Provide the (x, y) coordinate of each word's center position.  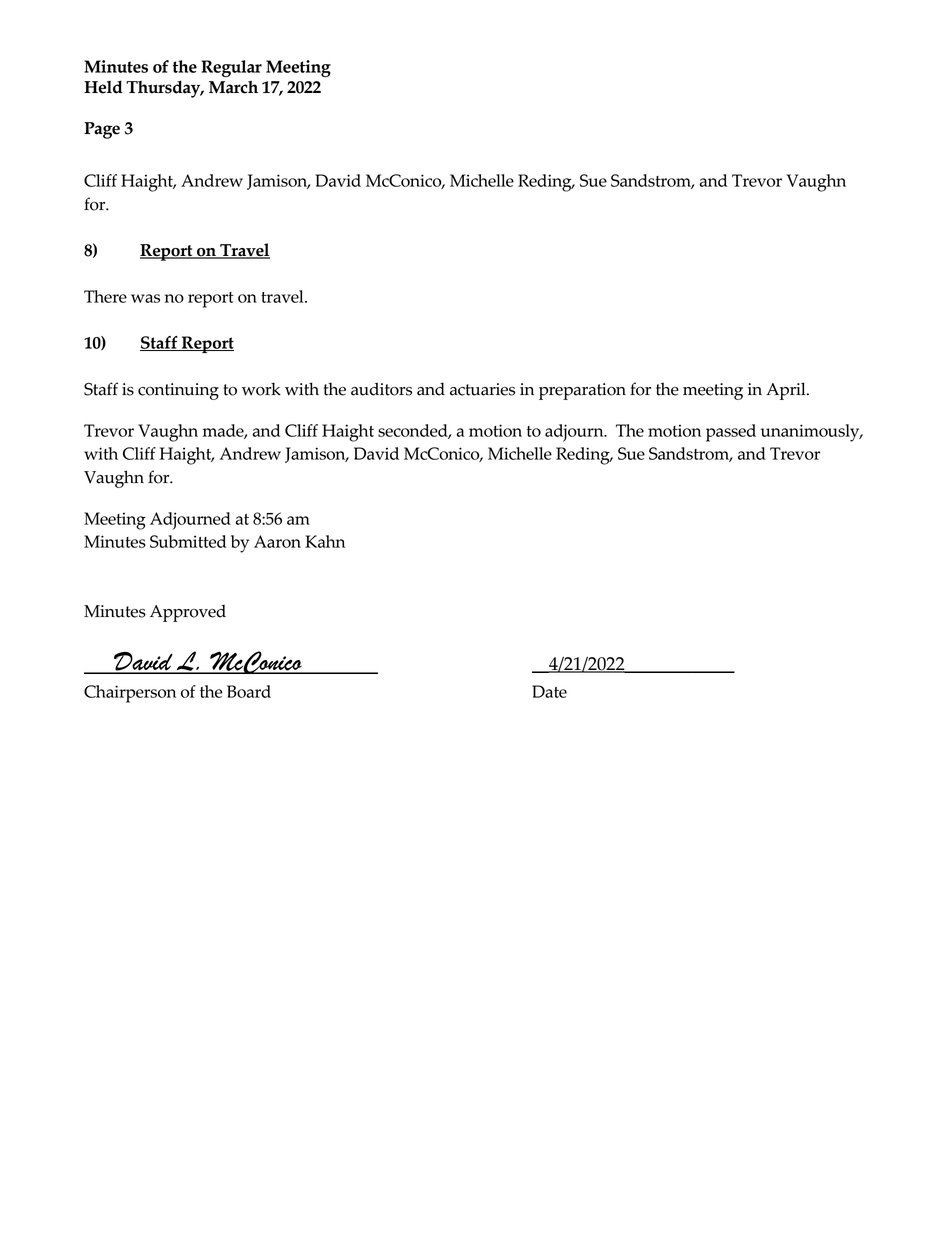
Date (549, 691)
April (787, 391)
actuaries (482, 389)
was (145, 298)
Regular (231, 68)
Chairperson (130, 694)
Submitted (188, 541)
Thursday (164, 89)
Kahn (325, 541)
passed (731, 433)
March (233, 87)
